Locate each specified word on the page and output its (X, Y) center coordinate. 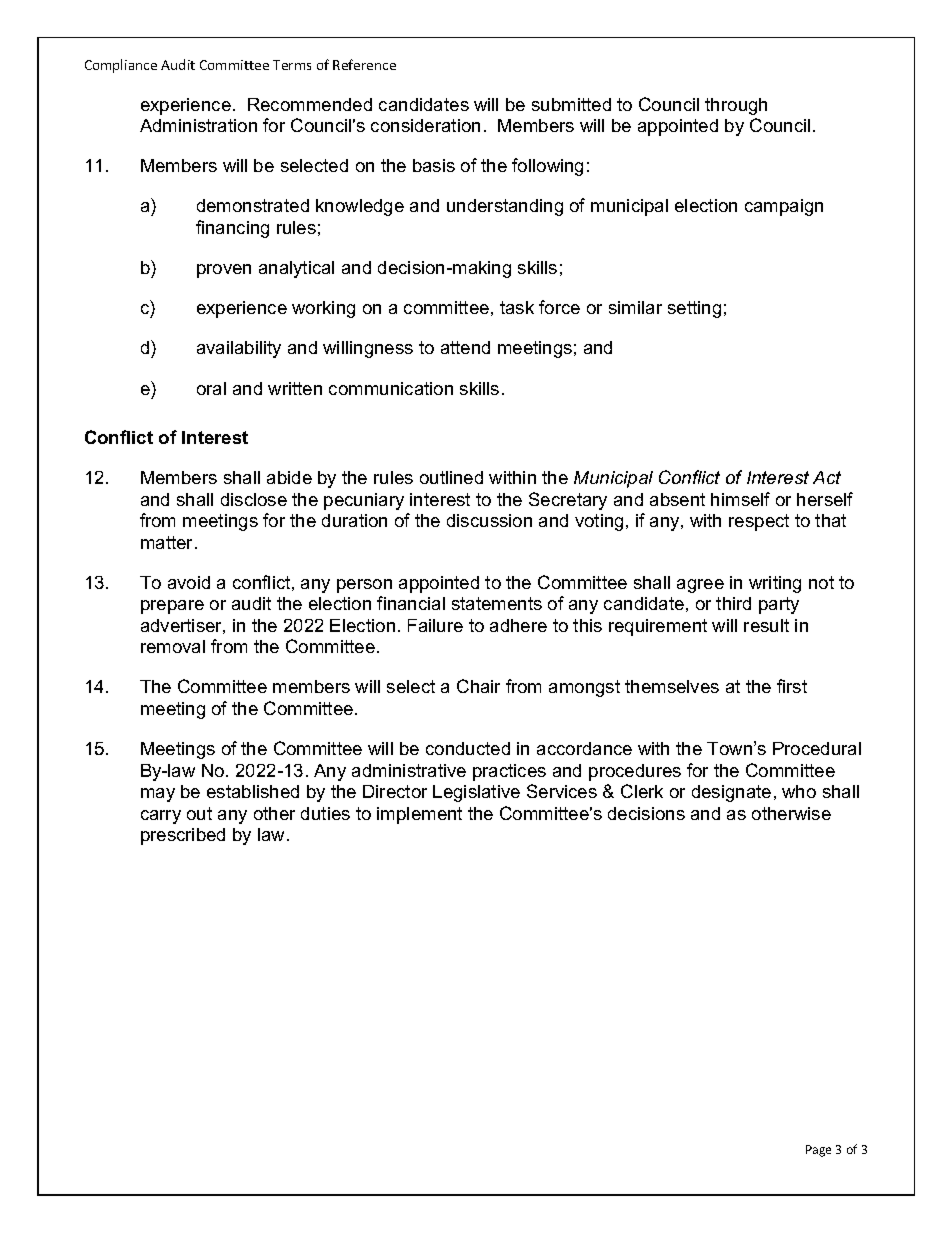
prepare (172, 607)
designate (731, 793)
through (736, 106)
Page (818, 1151)
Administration (198, 125)
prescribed (183, 836)
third (733, 603)
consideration (425, 125)
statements (497, 603)
